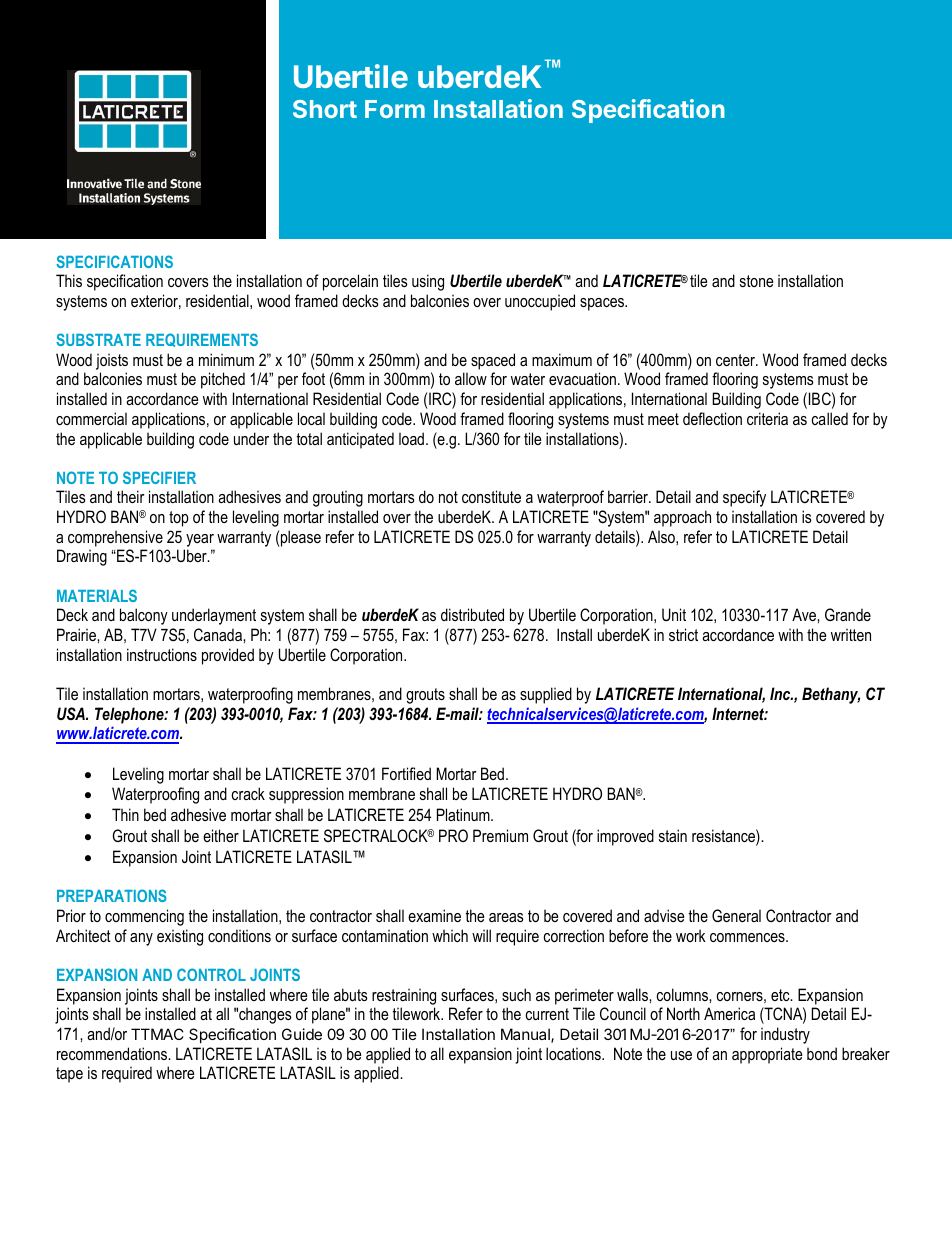 This screenshot has height=1233, width=952. Describe the element at coordinates (113, 1053) in the screenshot. I see `recommendations` at that location.
